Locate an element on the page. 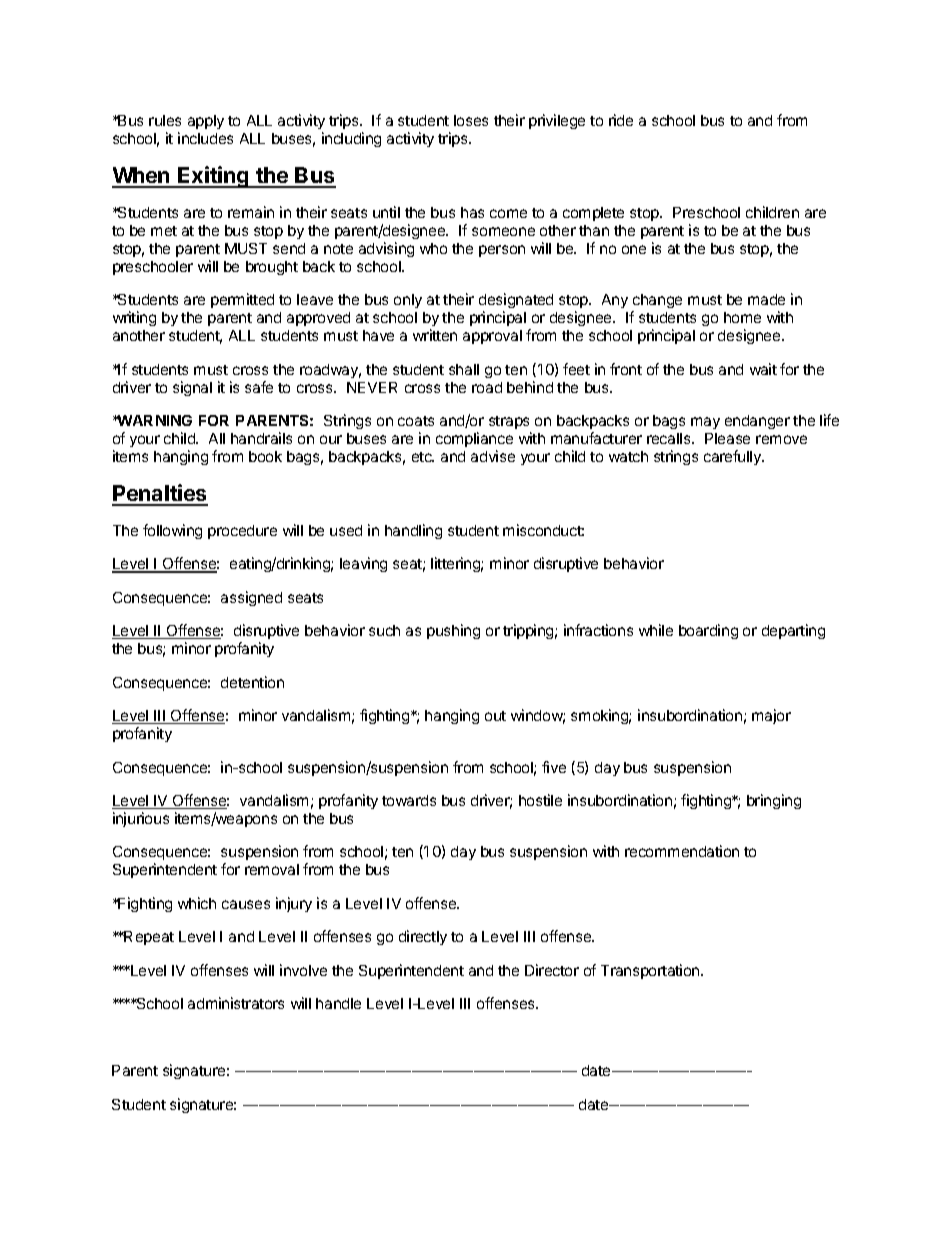 The width and height of the document is (952, 1233). procedure is located at coordinates (242, 532).
